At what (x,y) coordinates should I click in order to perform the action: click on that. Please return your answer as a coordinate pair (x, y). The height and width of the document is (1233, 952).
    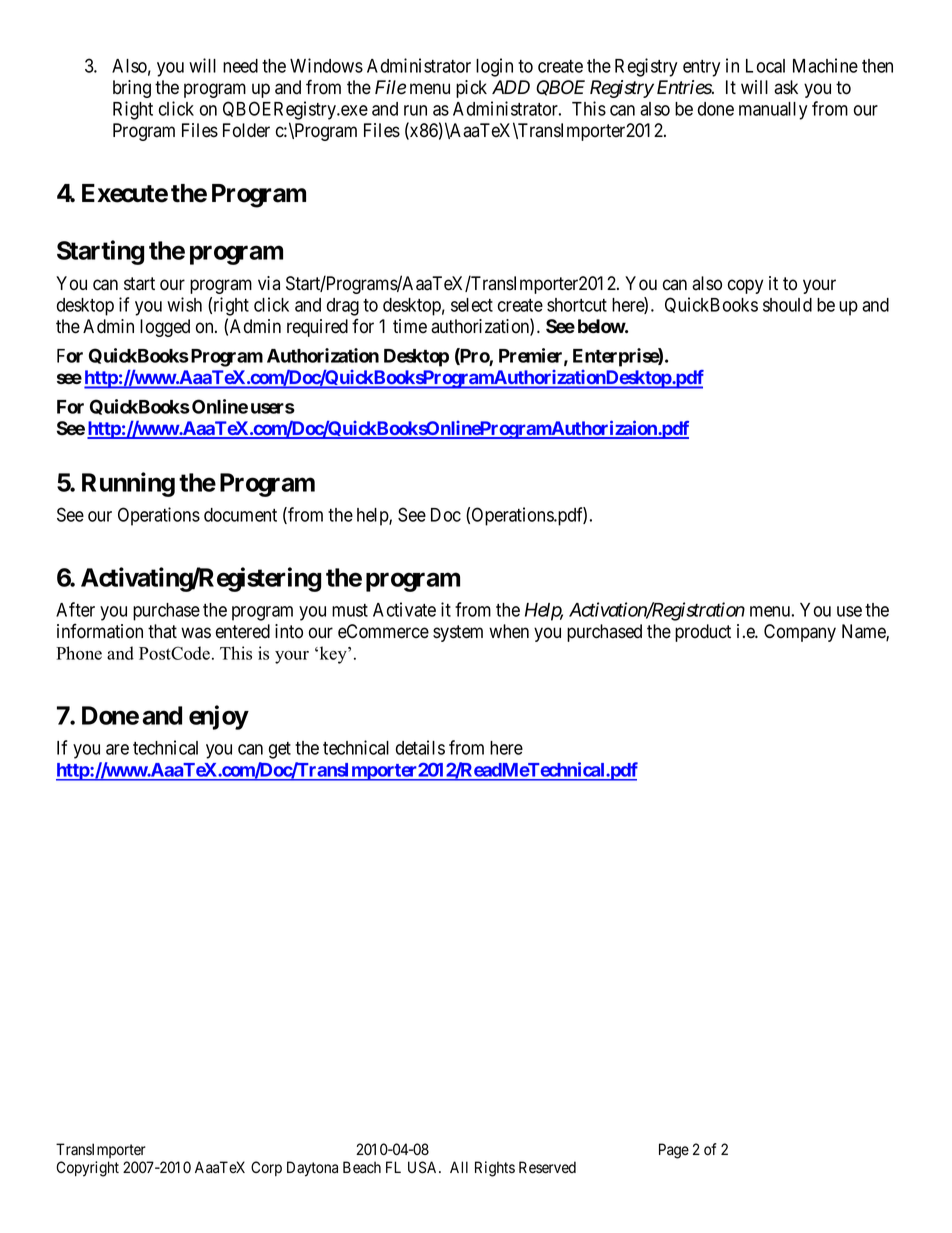
    Looking at the image, I should click on (162, 631).
